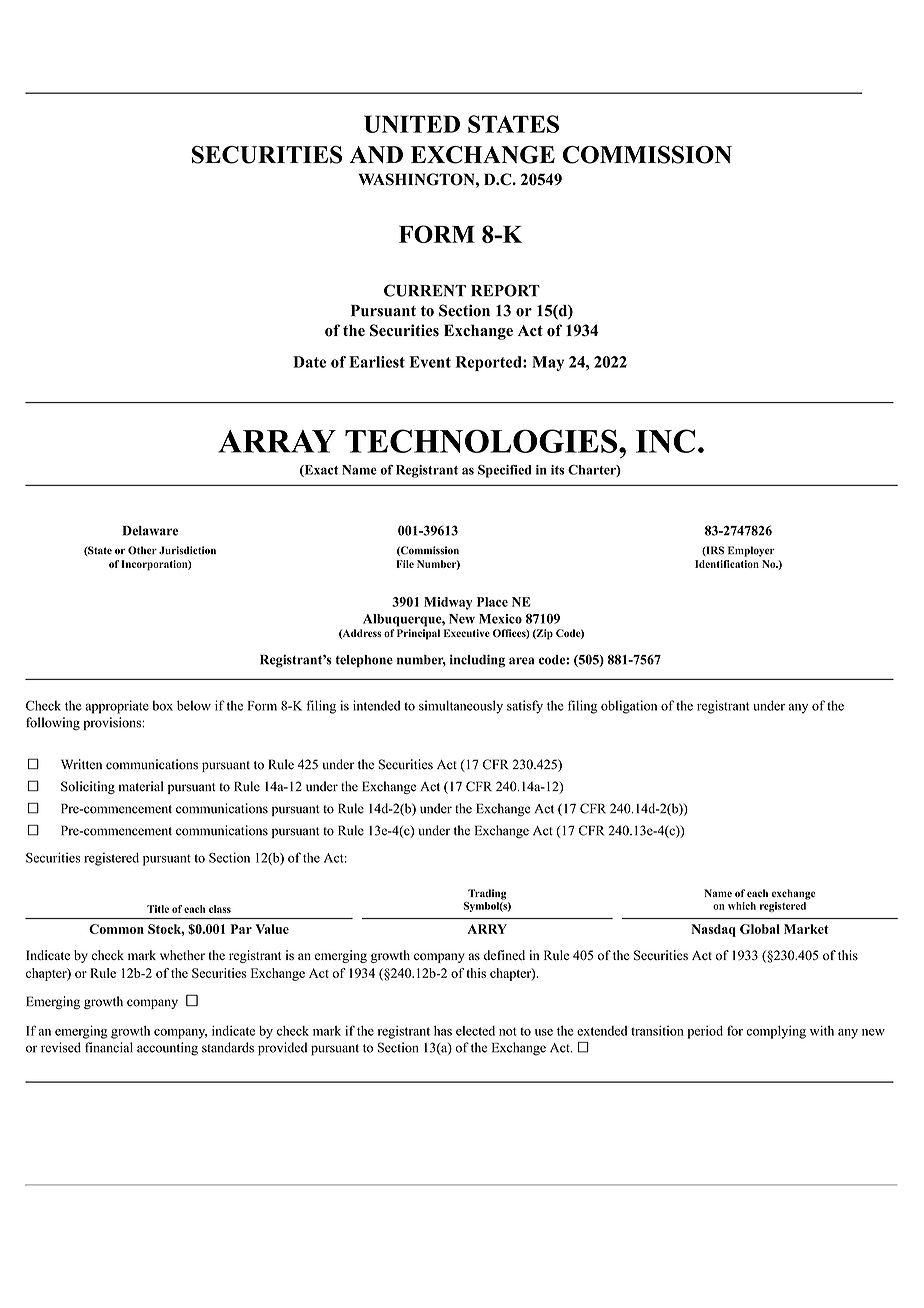 This screenshot has height=1308, width=924. I want to click on has, so click(443, 1031).
